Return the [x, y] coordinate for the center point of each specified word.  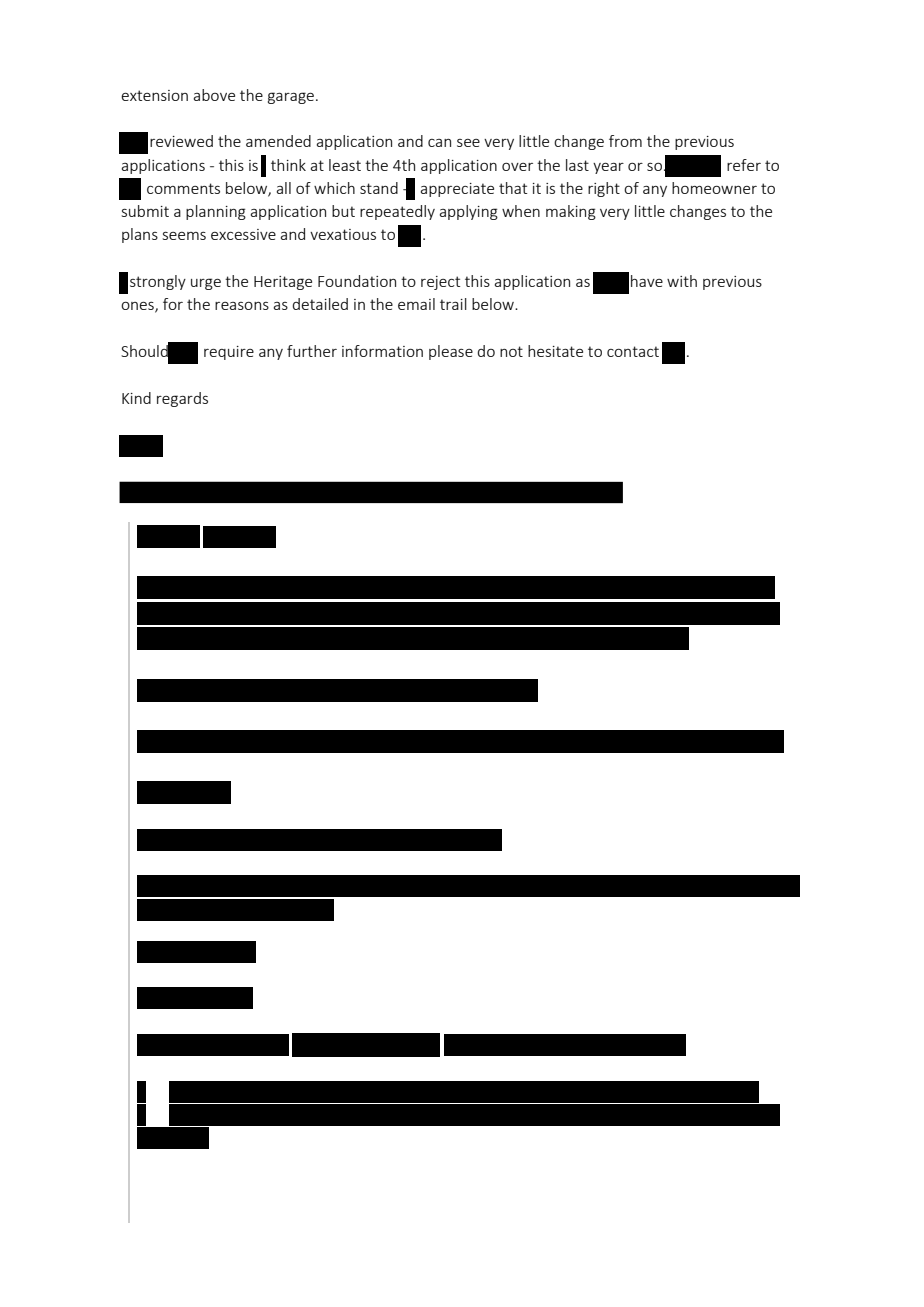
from [625, 141]
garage [291, 98]
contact [633, 351]
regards [182, 399]
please [451, 352]
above [214, 95]
